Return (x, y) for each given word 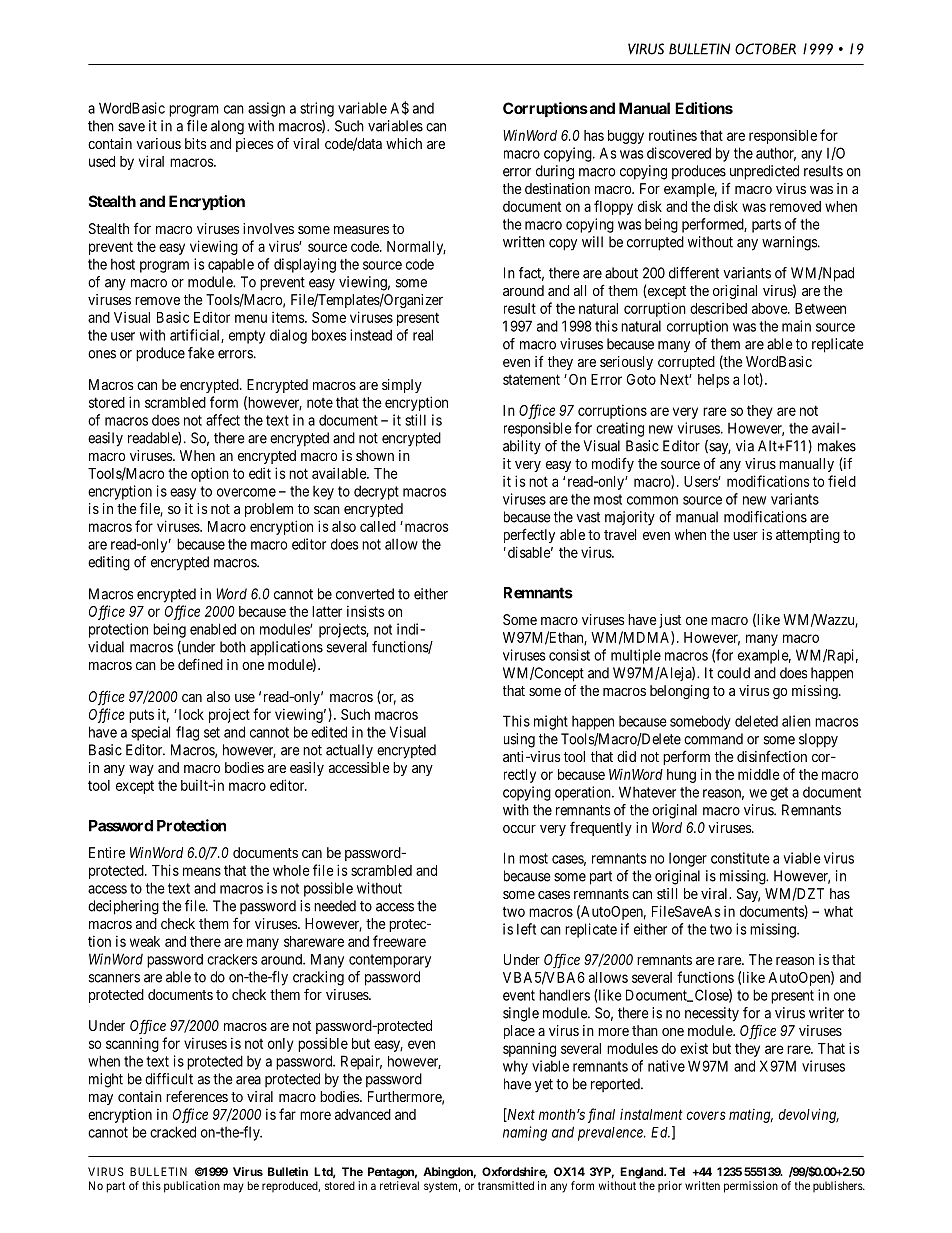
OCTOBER (765, 49)
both (233, 647)
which (404, 143)
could (733, 673)
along (227, 127)
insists (366, 611)
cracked (173, 1132)
